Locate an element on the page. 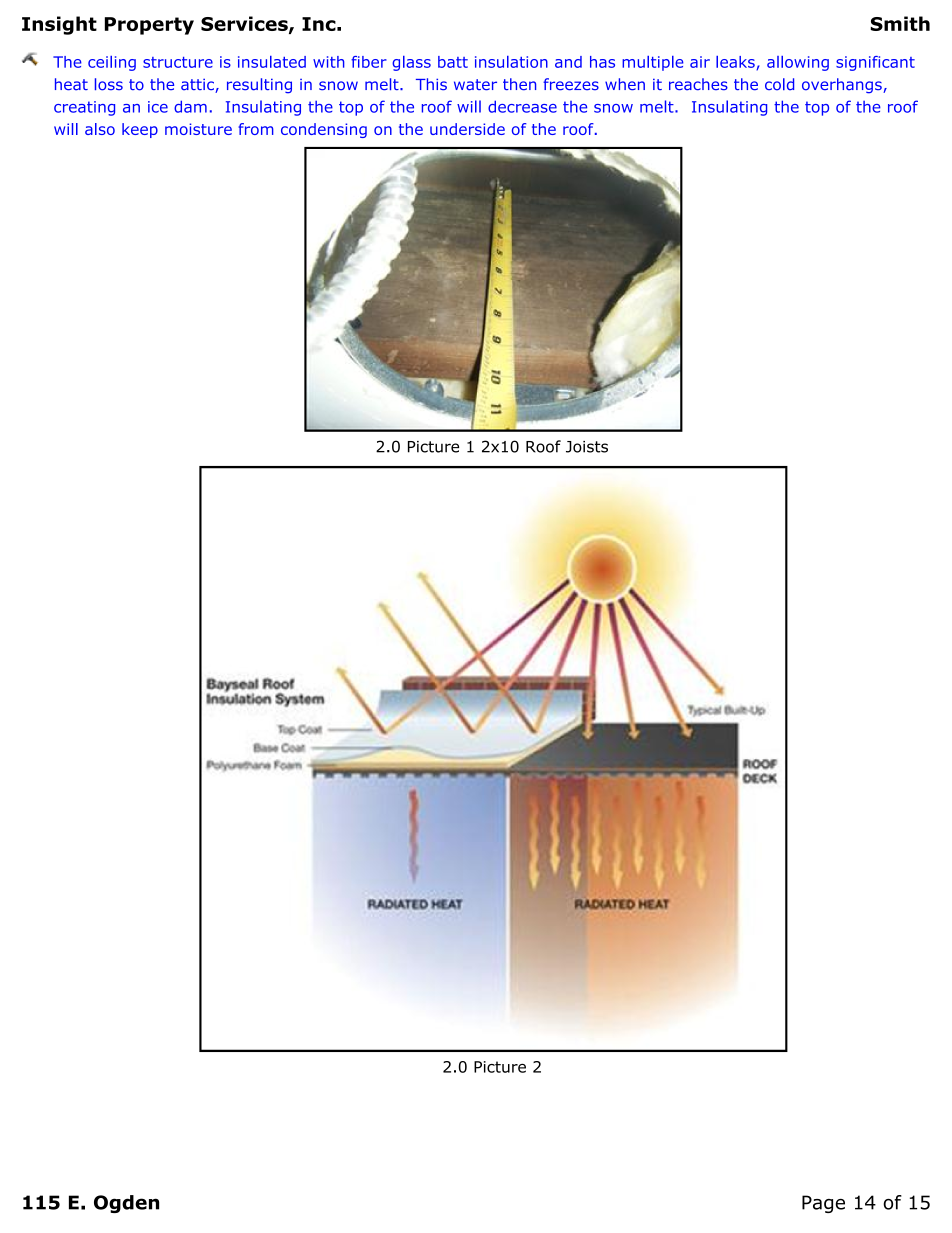  allowing is located at coordinates (798, 63).
